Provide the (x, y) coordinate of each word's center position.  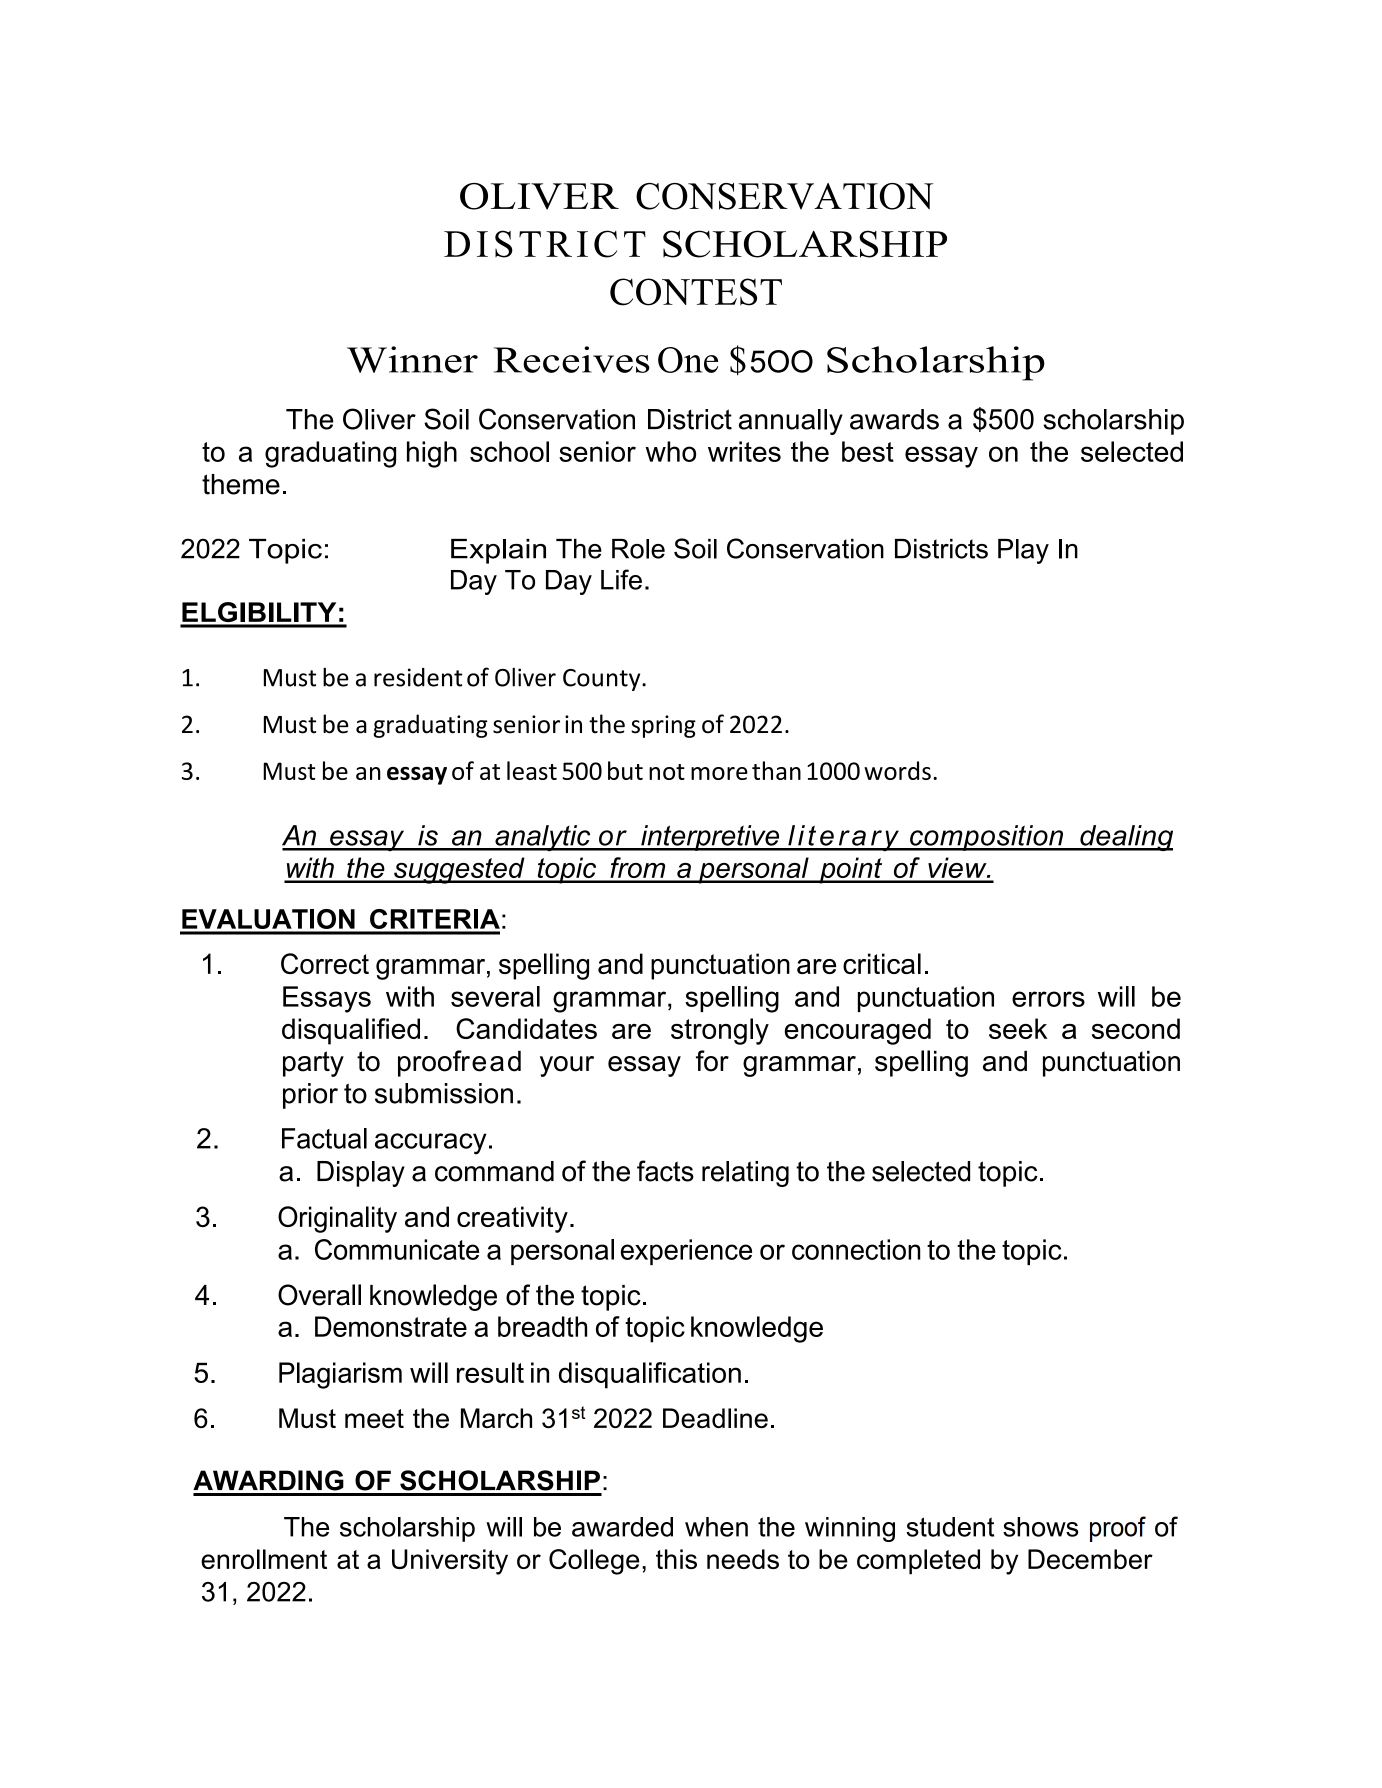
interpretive (710, 838)
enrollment (264, 1559)
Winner (412, 359)
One (688, 360)
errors (1048, 999)
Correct (325, 963)
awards (894, 419)
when (716, 1527)
